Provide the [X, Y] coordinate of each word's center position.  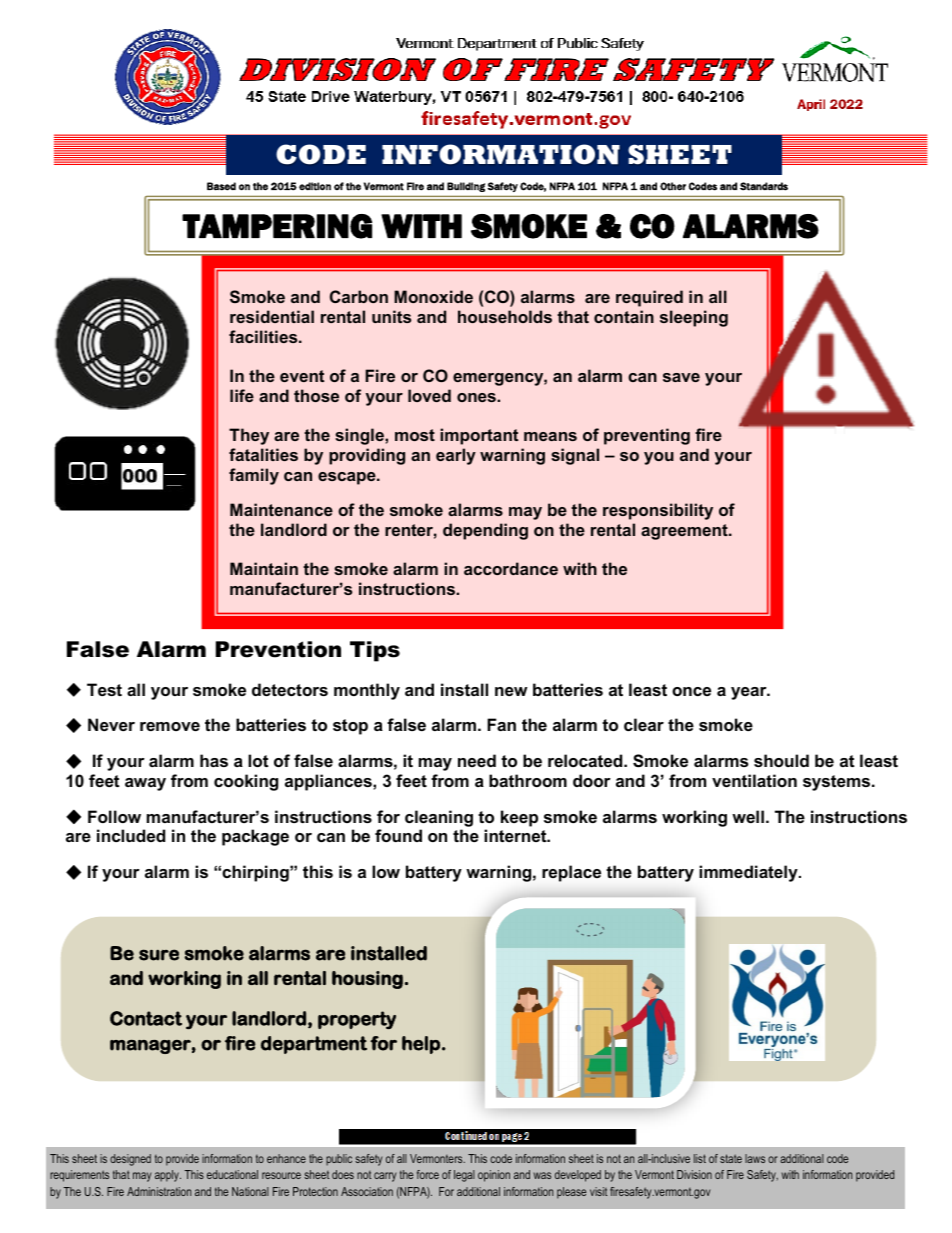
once [691, 691]
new [511, 691]
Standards [764, 186]
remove [170, 726]
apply [168, 1176]
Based [221, 186]
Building [466, 187]
